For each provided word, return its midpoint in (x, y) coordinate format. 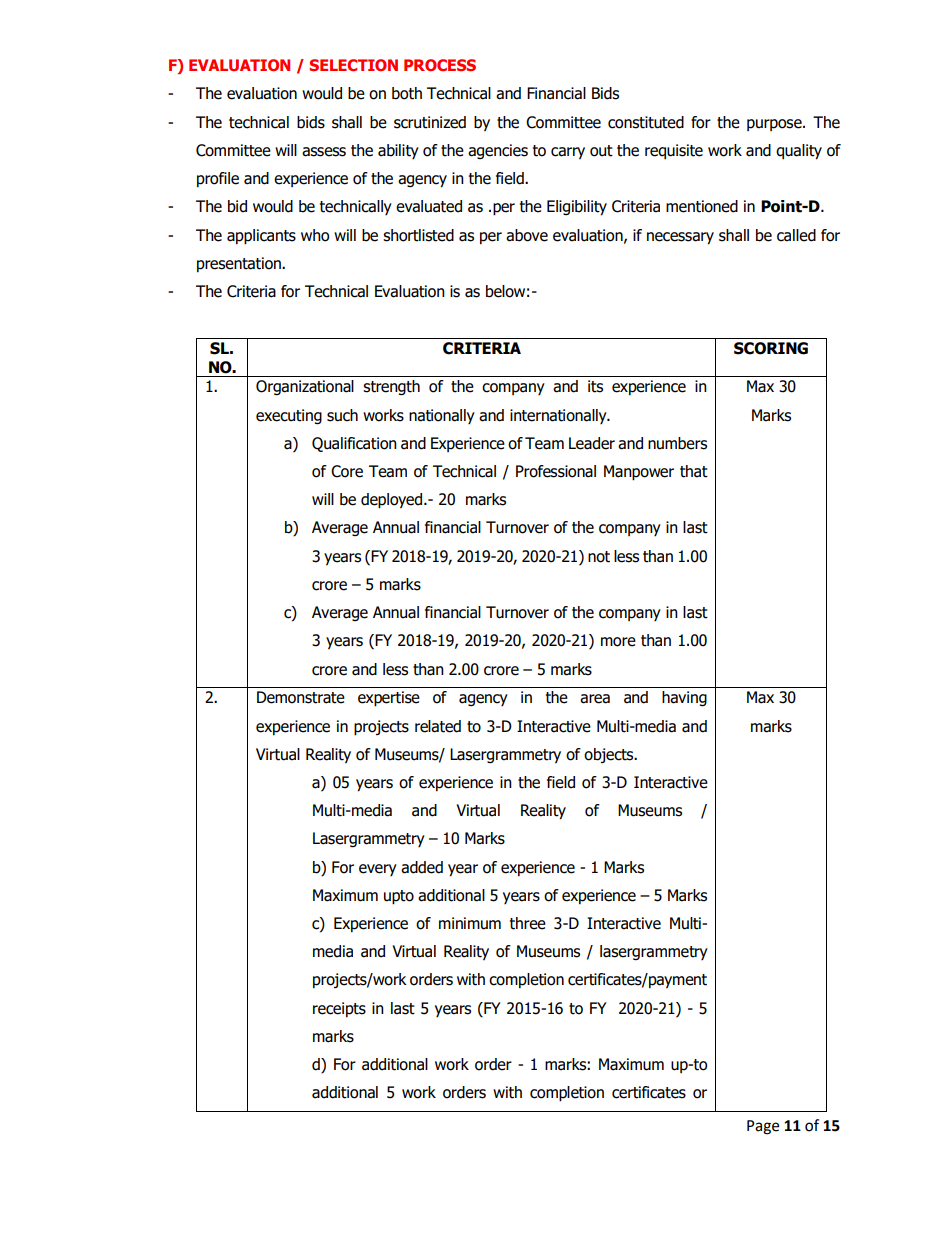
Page (763, 1127)
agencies (498, 151)
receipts (339, 1009)
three (528, 923)
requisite (674, 151)
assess (324, 152)
